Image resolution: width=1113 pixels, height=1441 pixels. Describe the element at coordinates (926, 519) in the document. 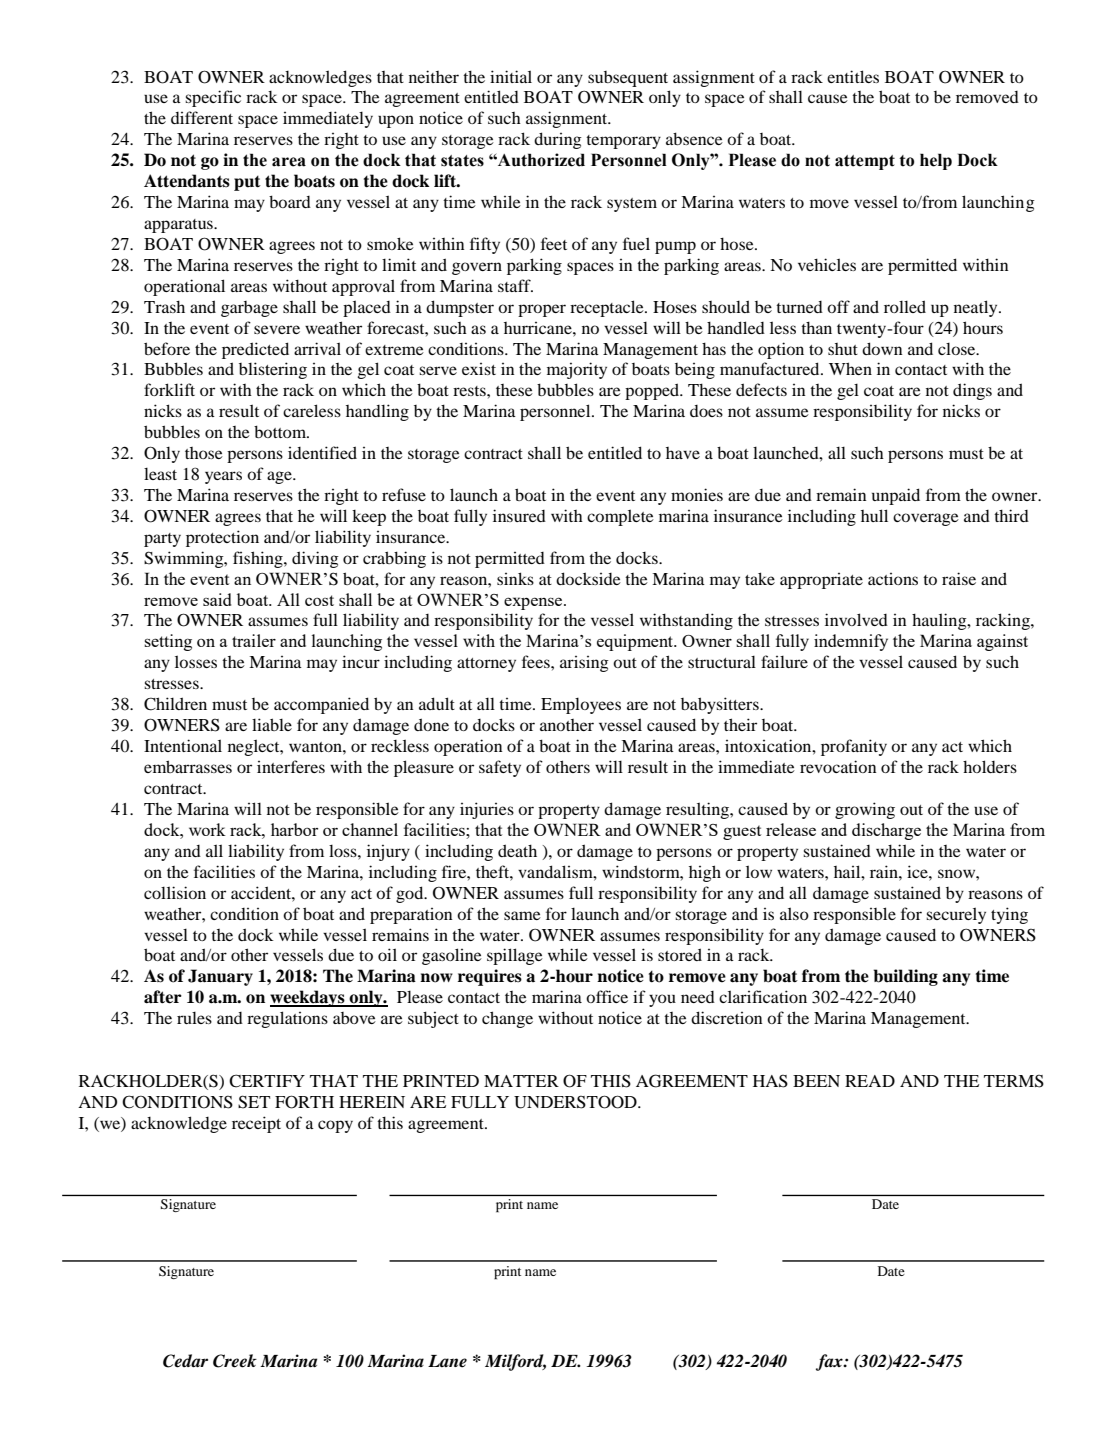

I see `coverage` at that location.
